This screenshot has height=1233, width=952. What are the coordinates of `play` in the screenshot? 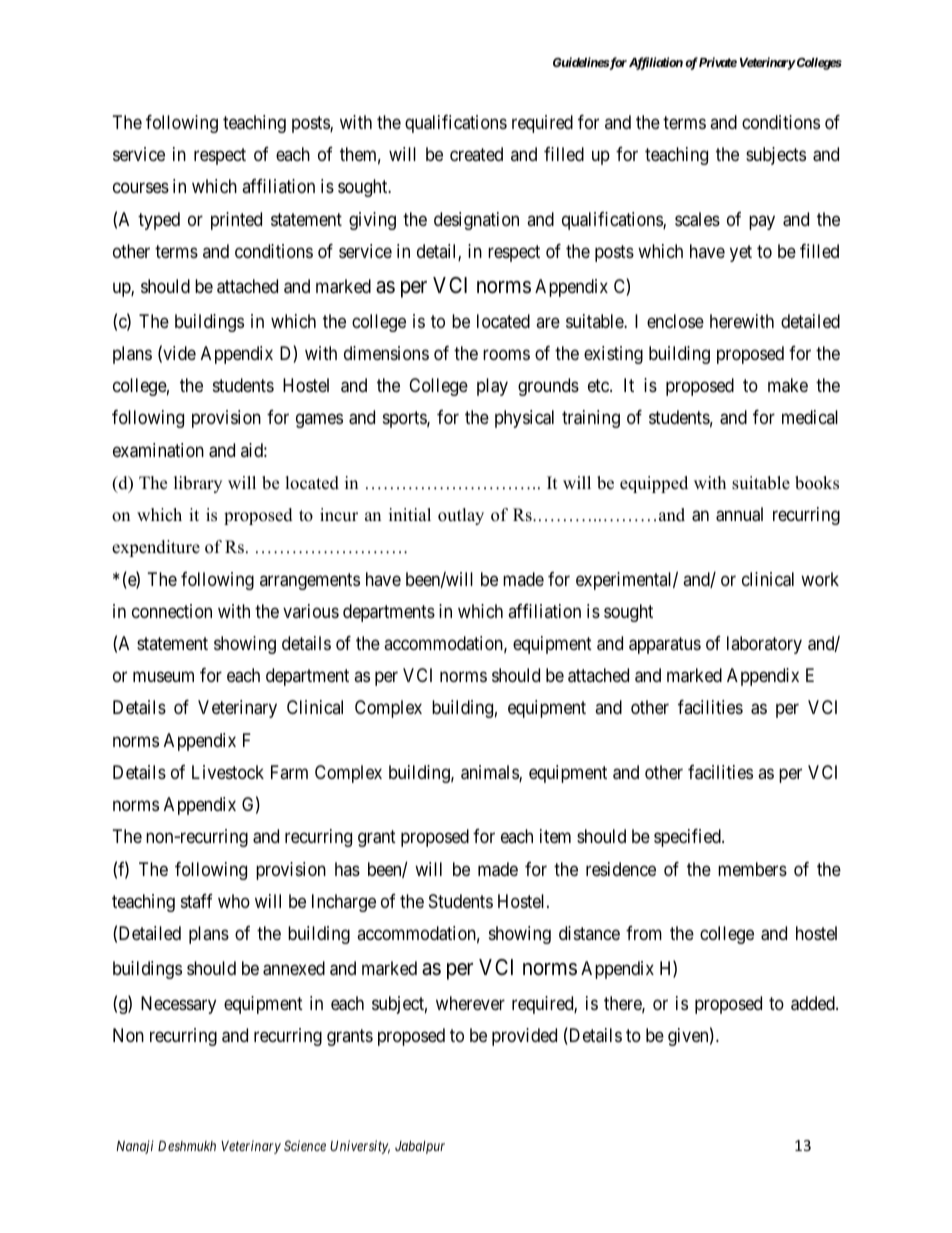 It's located at (492, 387).
